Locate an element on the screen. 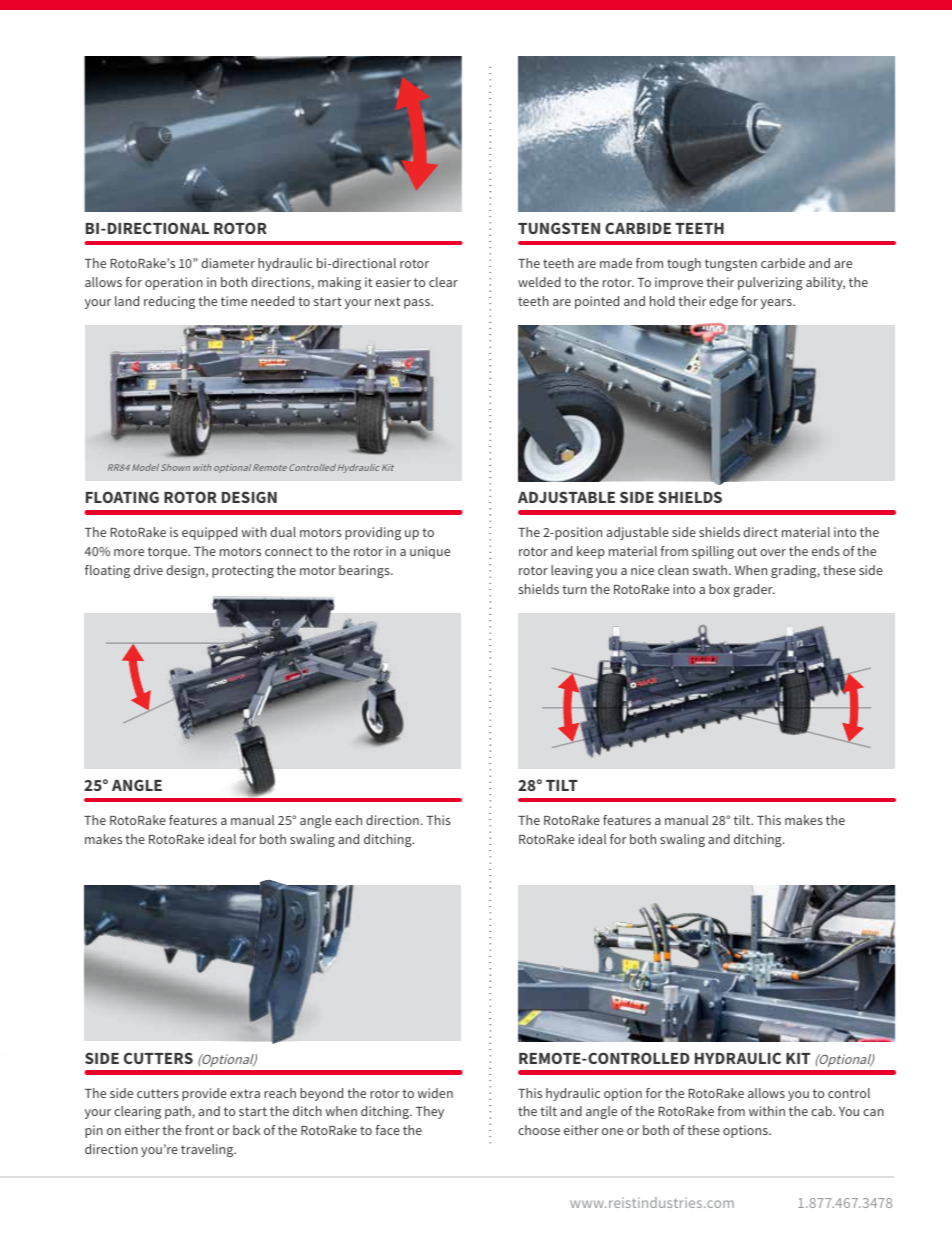  front is located at coordinates (199, 1130).
